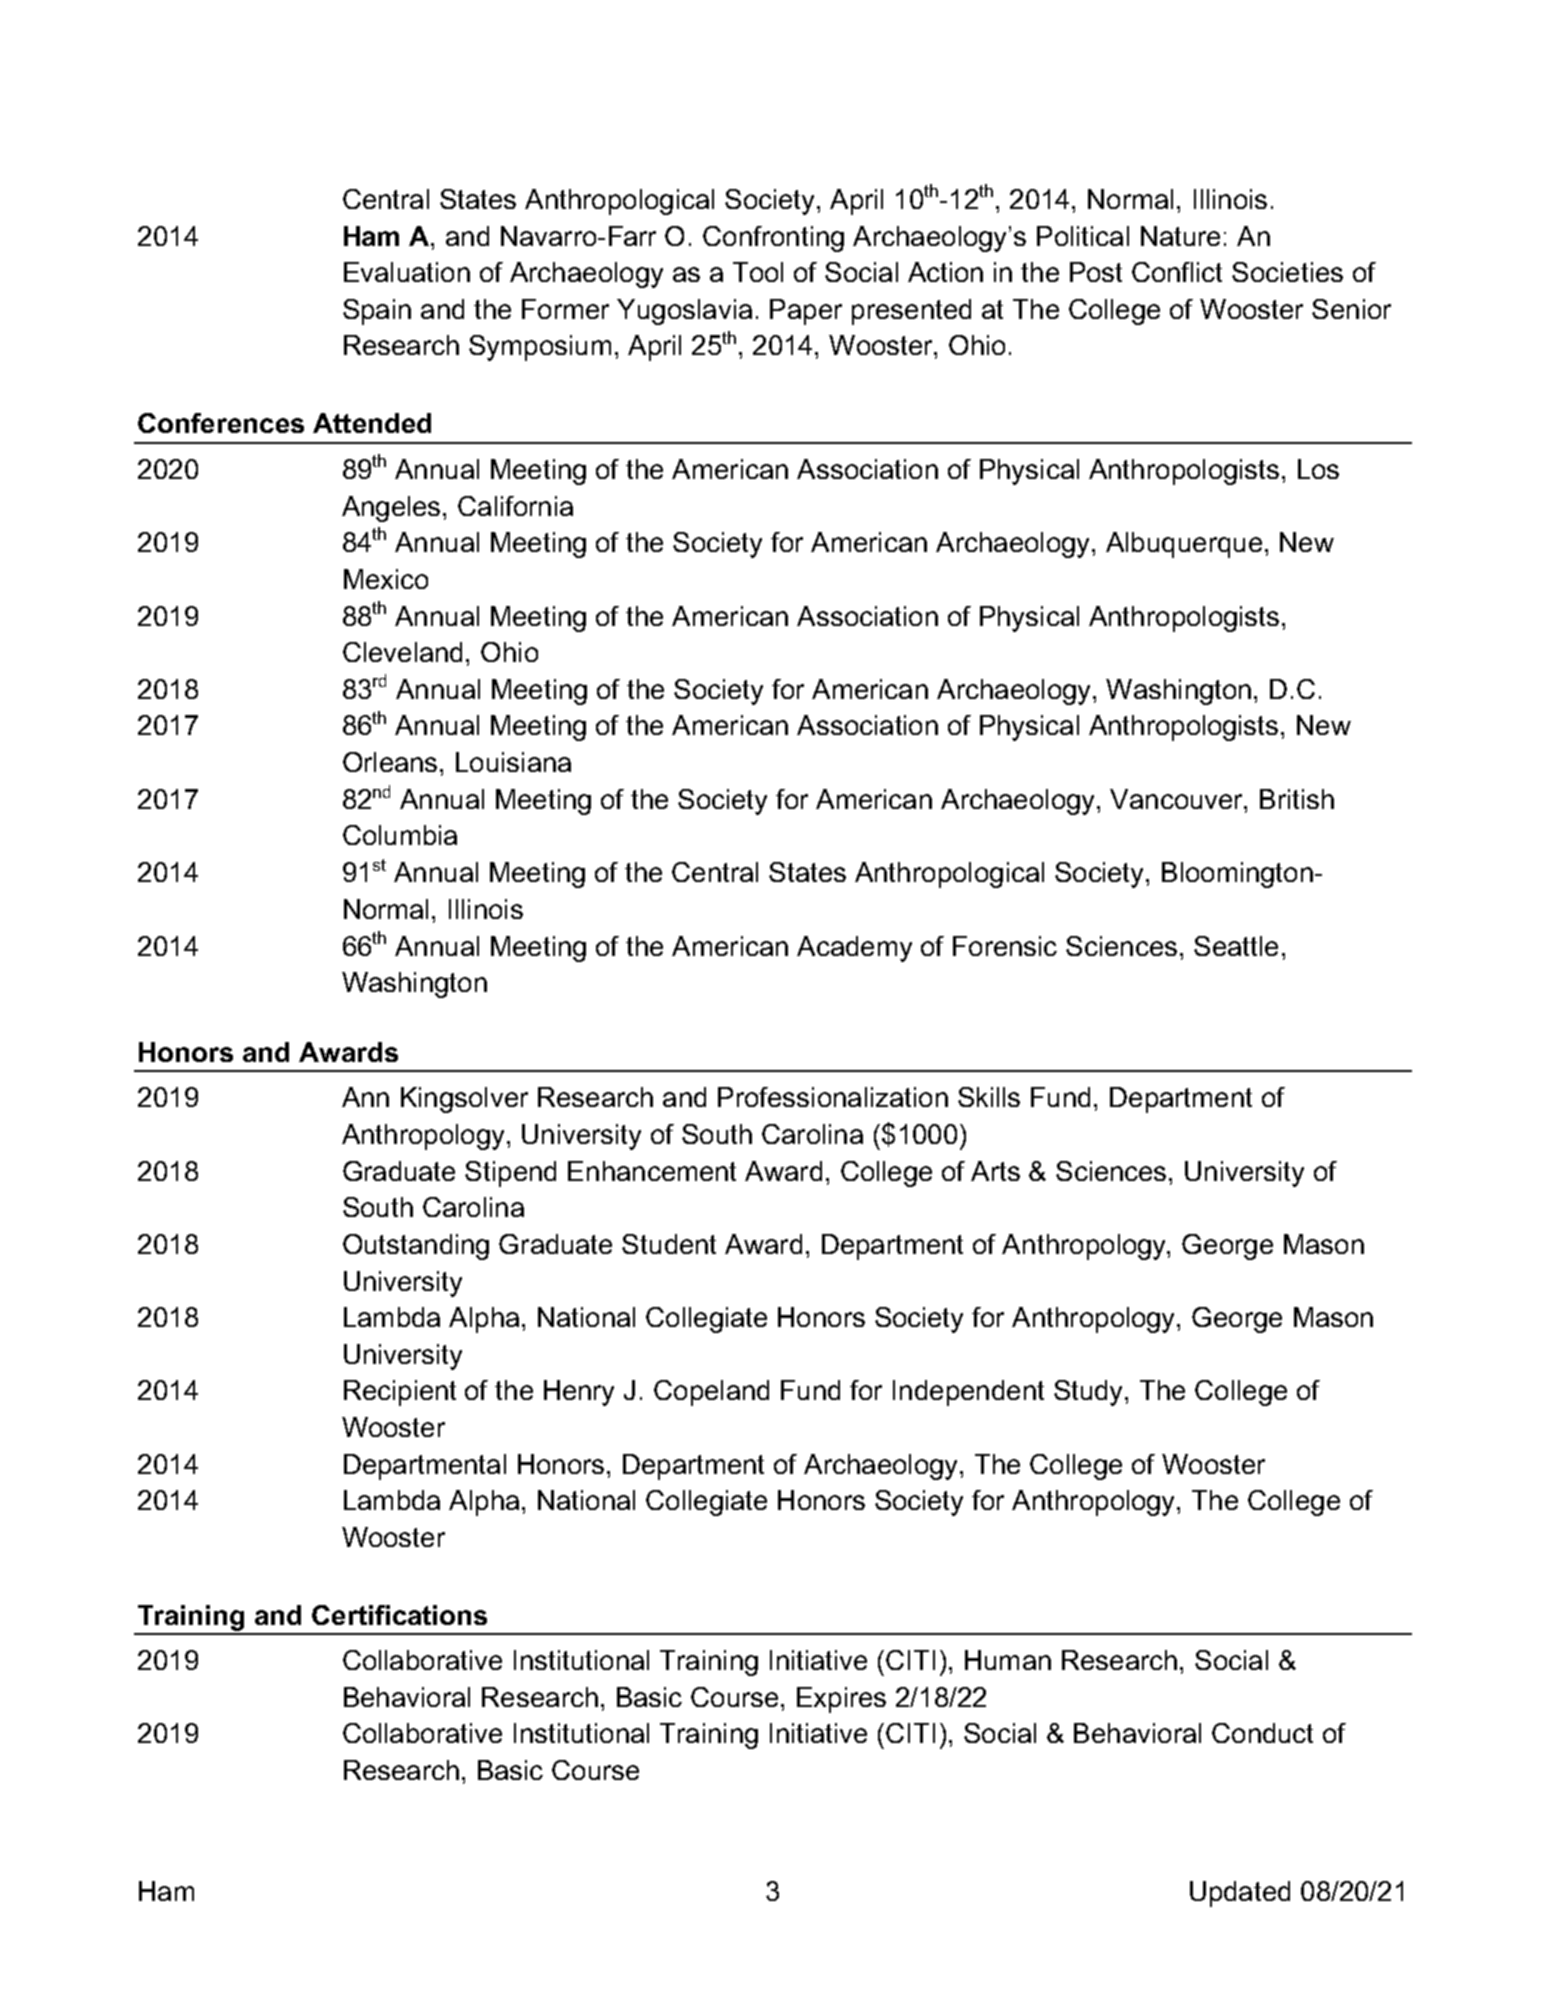 This document has width=1543, height=1997. Describe the element at coordinates (841, 1700) in the document. I see `Expires` at that location.
